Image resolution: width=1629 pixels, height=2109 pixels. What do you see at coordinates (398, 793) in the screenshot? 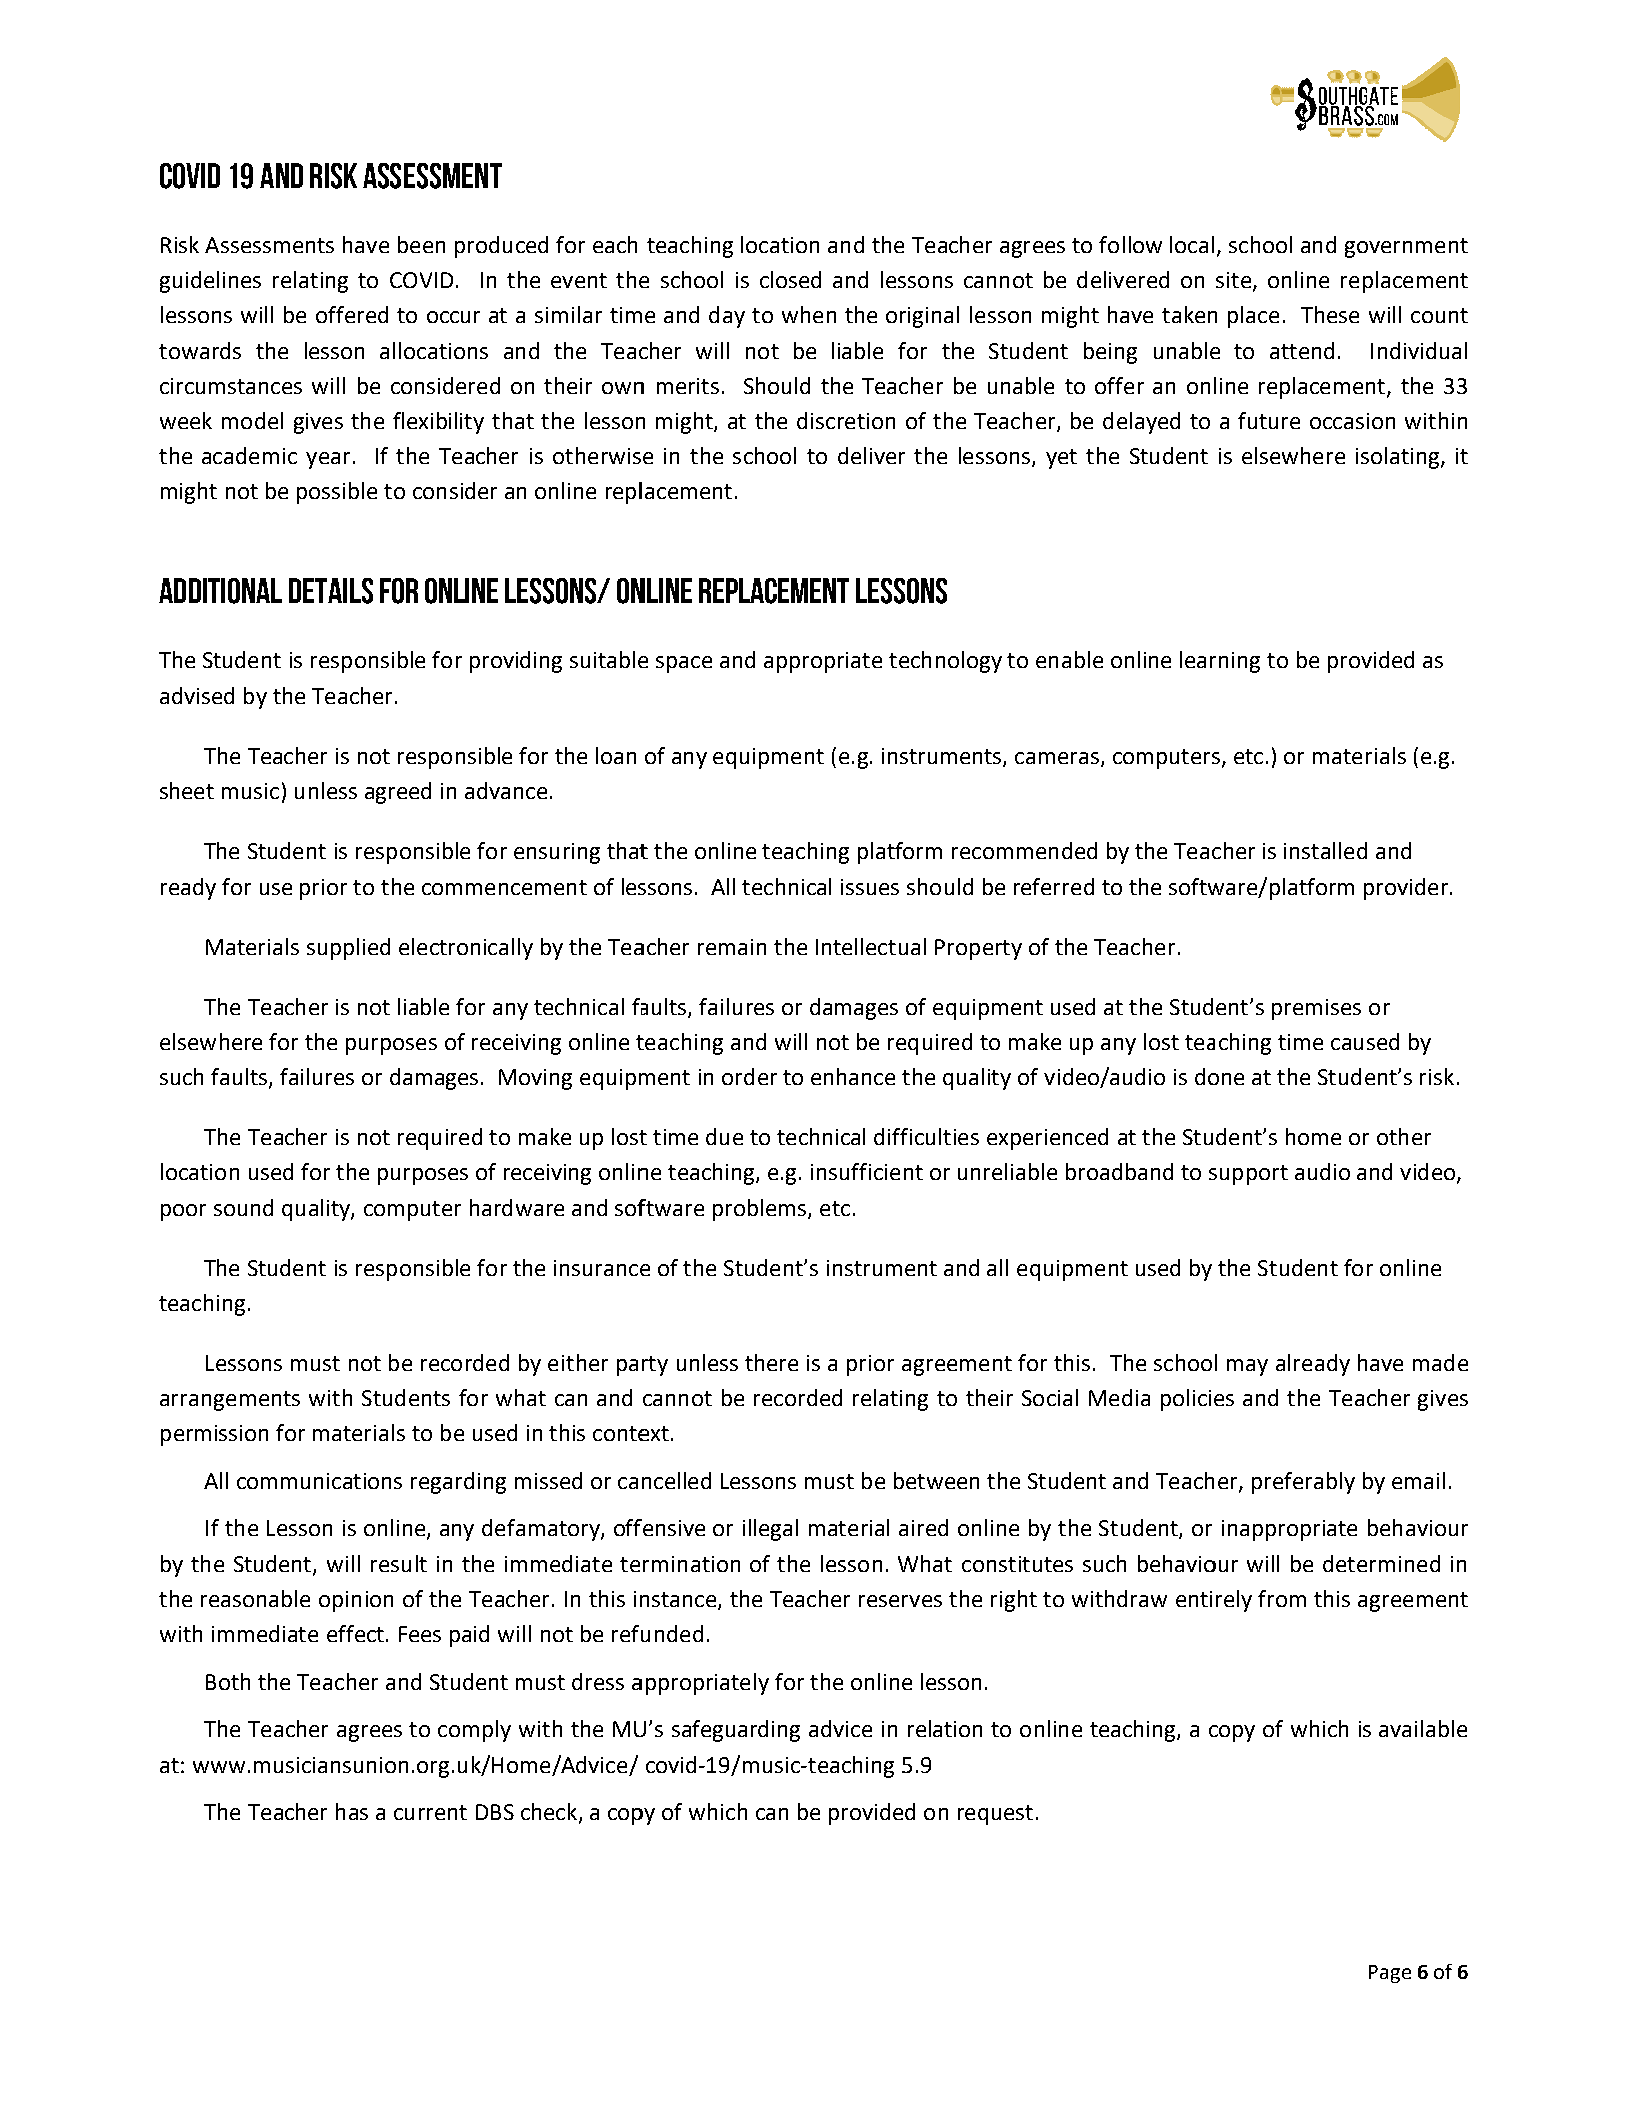
I see `agreed` at bounding box center [398, 793].
